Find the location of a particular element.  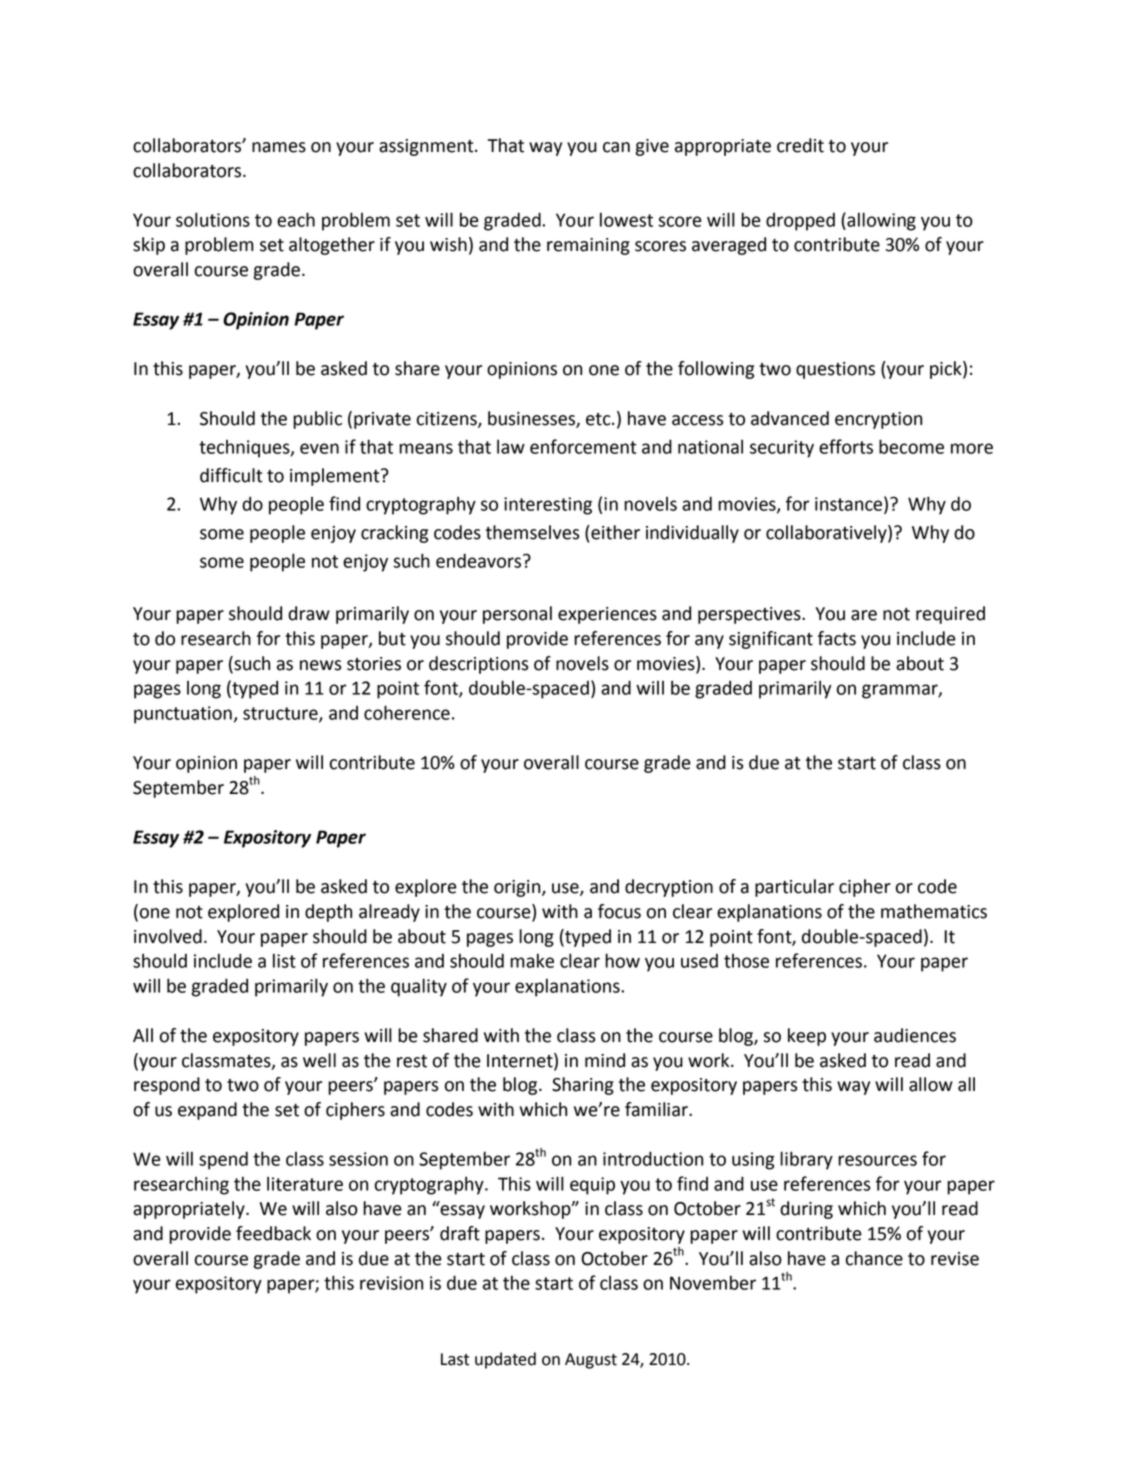

Internet is located at coordinates (521, 1060).
